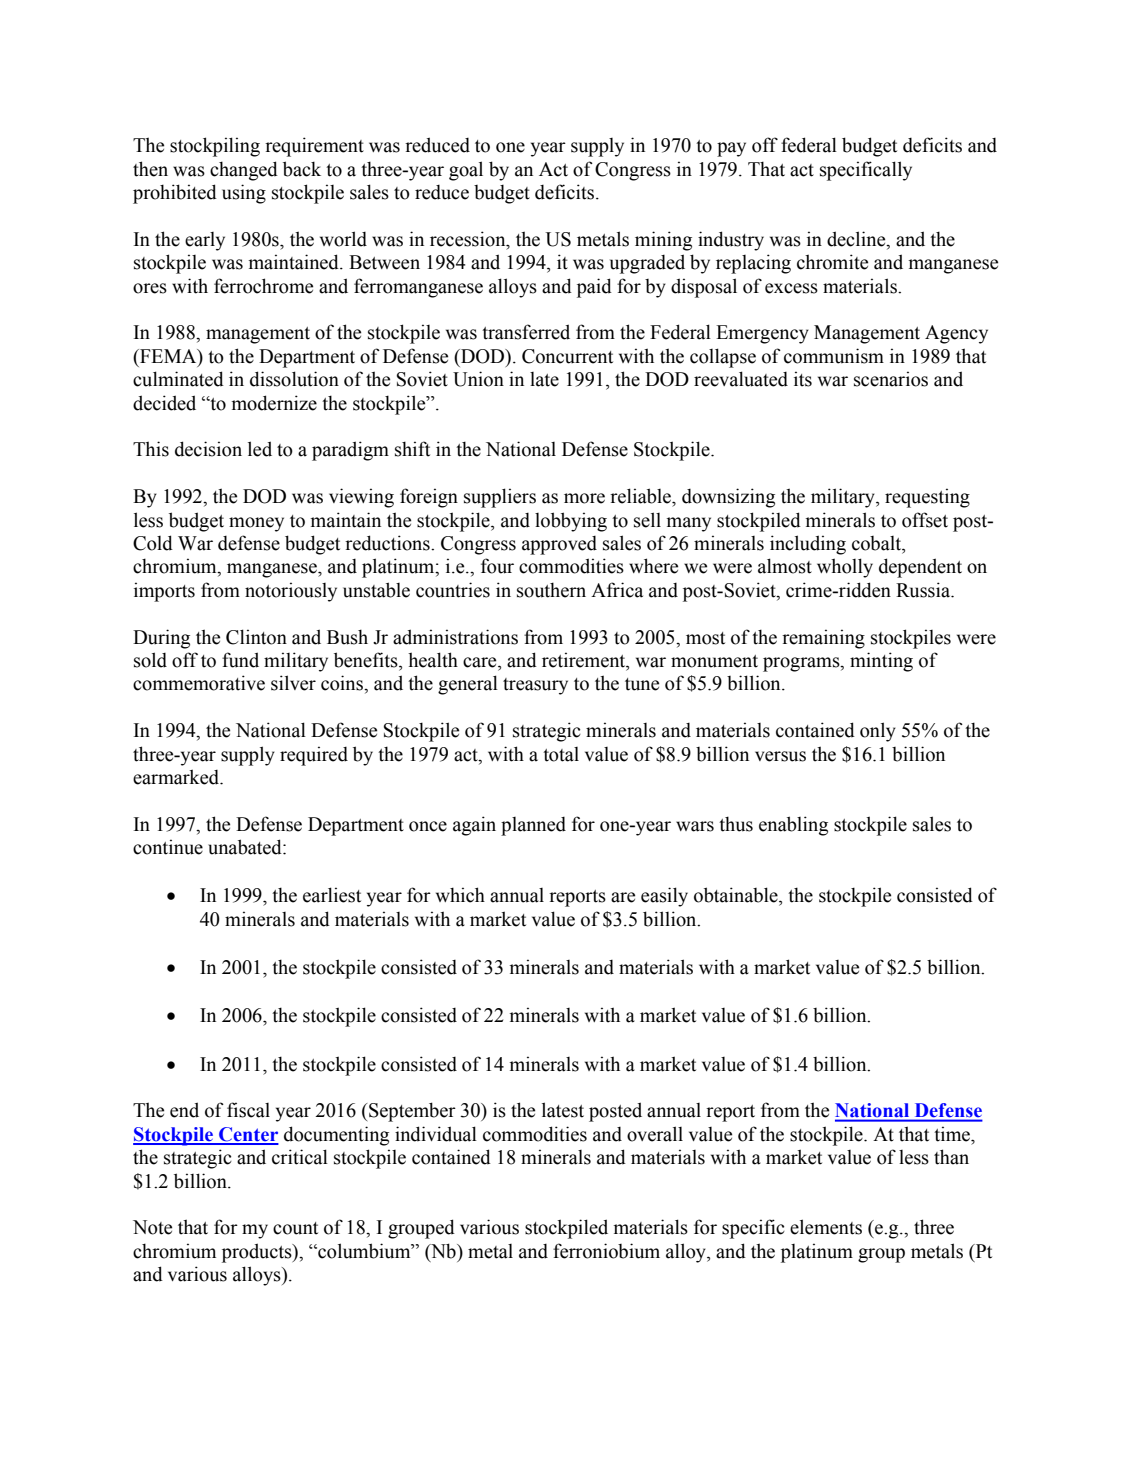 This document has height=1465, width=1132. What do you see at coordinates (891, 379) in the document?
I see `scenarios` at bounding box center [891, 379].
